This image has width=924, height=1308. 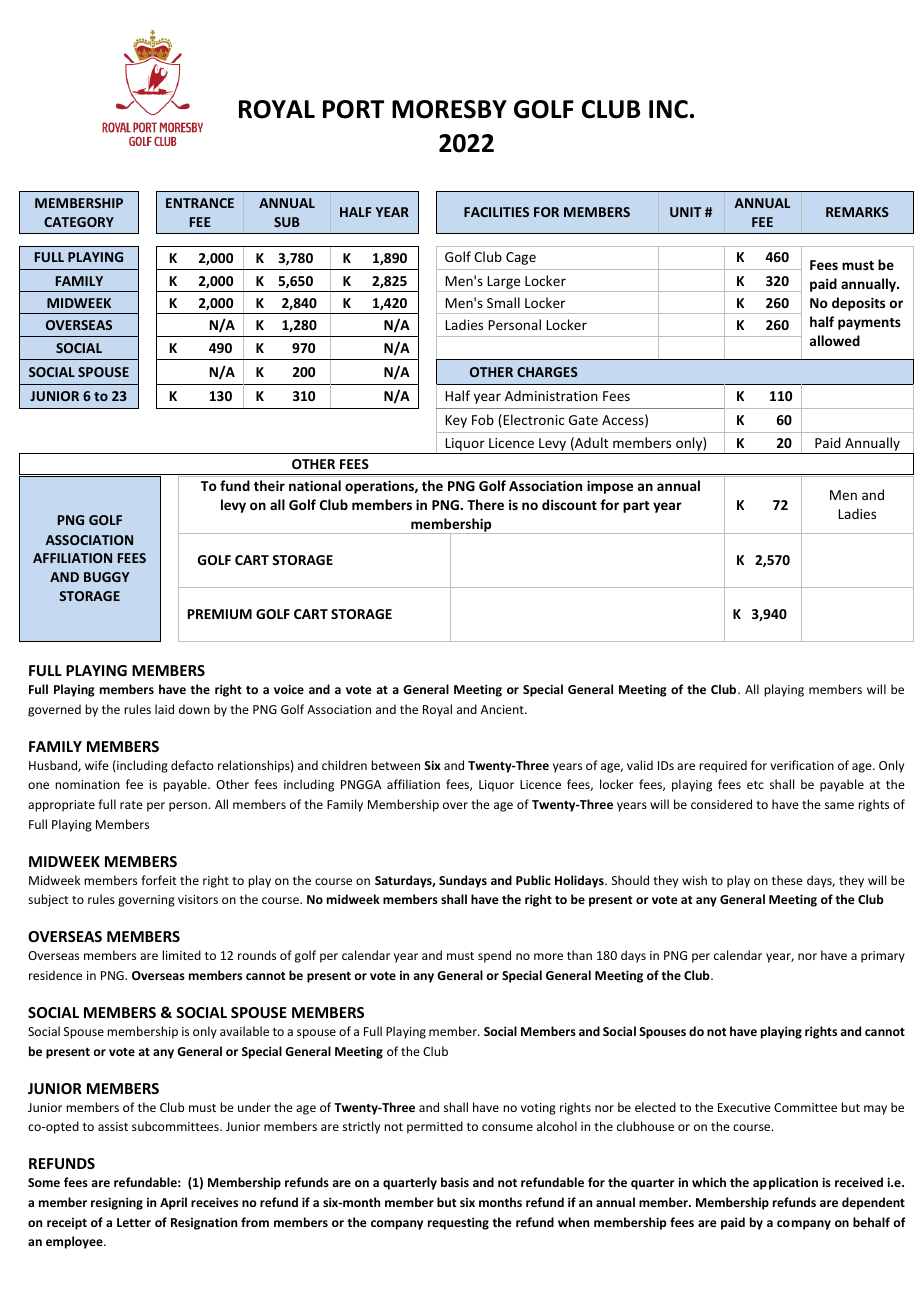 I want to click on verification, so click(x=802, y=765).
